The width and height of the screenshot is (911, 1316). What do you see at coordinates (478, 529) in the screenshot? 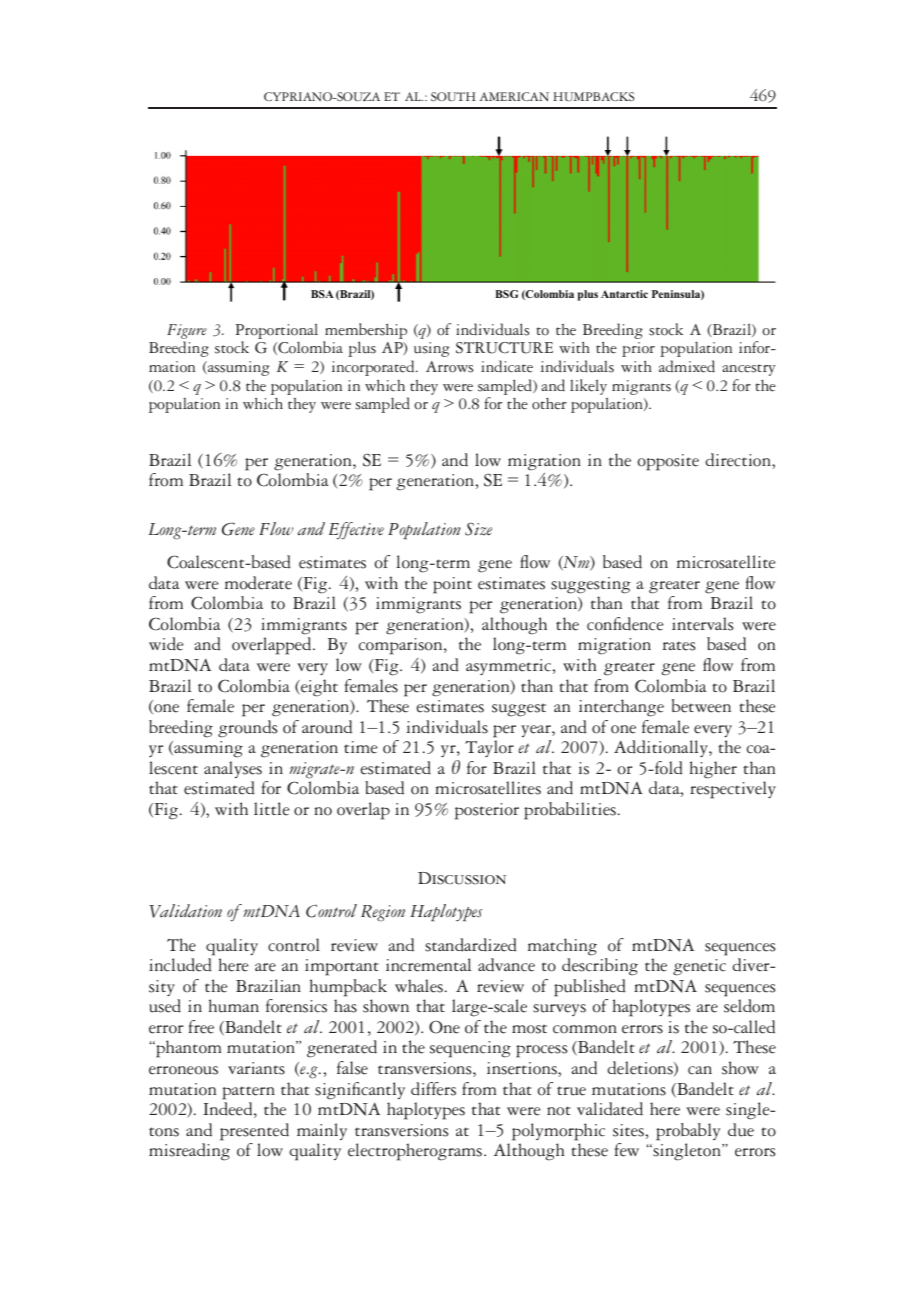
I see `Size` at bounding box center [478, 529].
